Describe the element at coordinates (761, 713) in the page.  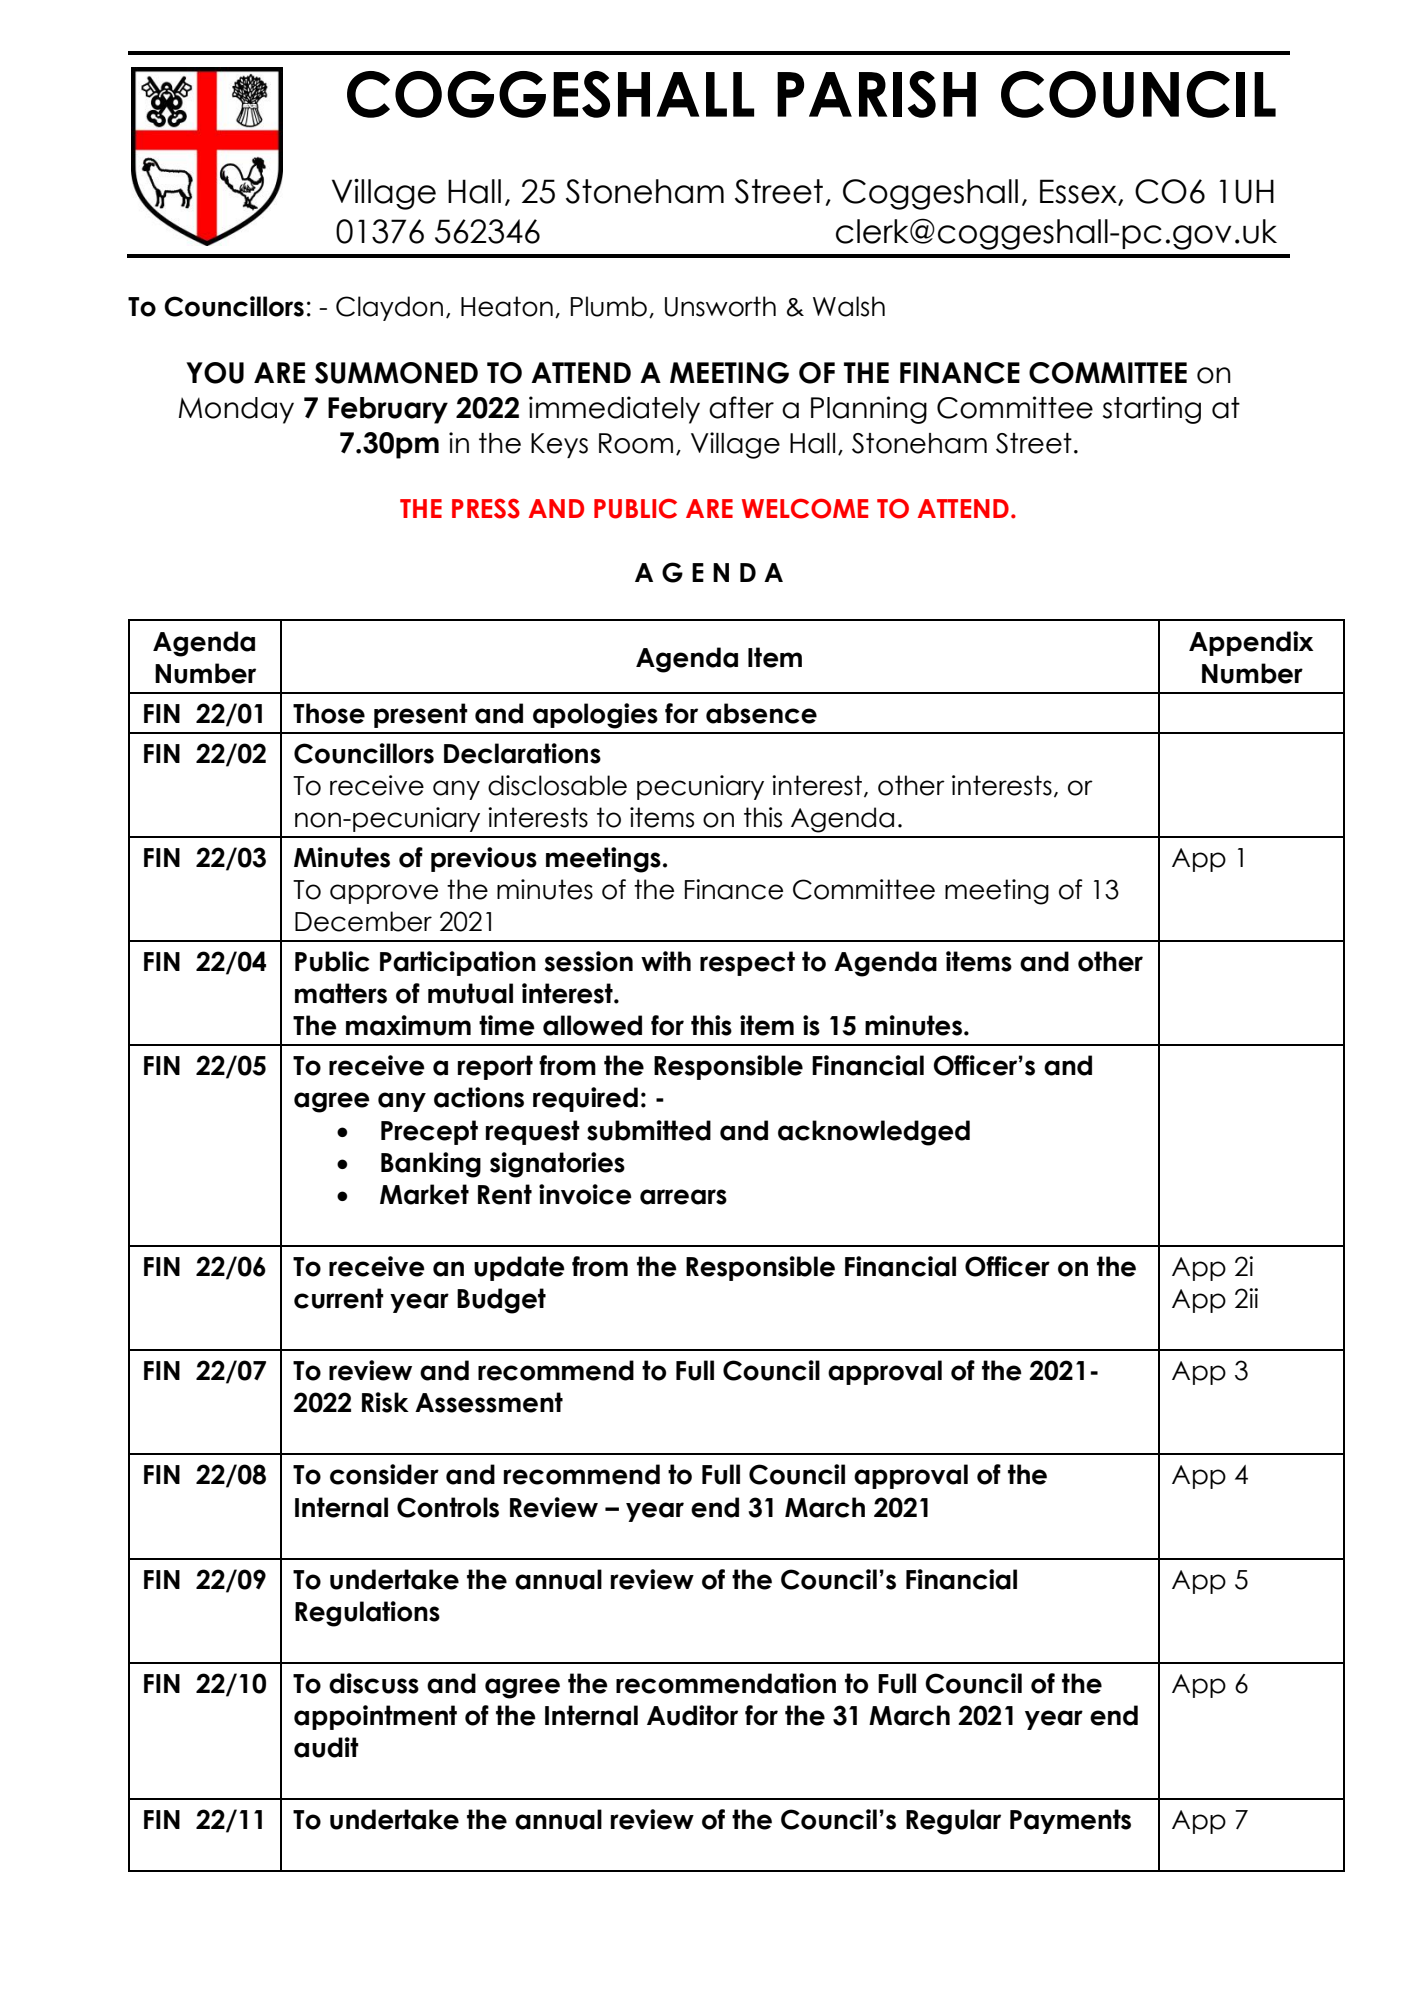
I see `absence` at that location.
